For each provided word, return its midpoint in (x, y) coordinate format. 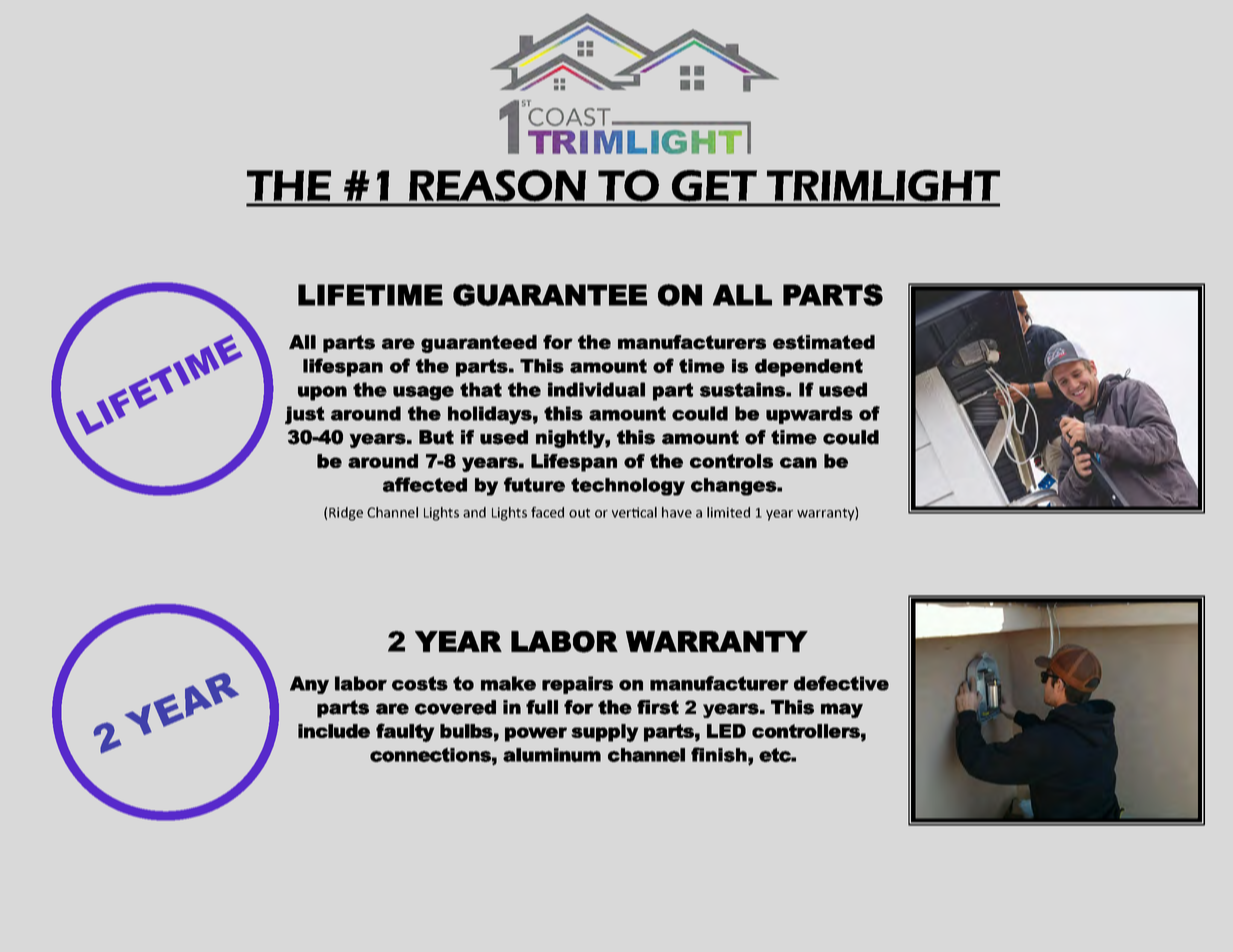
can (798, 462)
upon (322, 393)
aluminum (552, 755)
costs (420, 683)
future (534, 484)
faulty (405, 732)
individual (596, 389)
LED (726, 731)
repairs (577, 685)
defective (841, 683)
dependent (809, 368)
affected (425, 484)
